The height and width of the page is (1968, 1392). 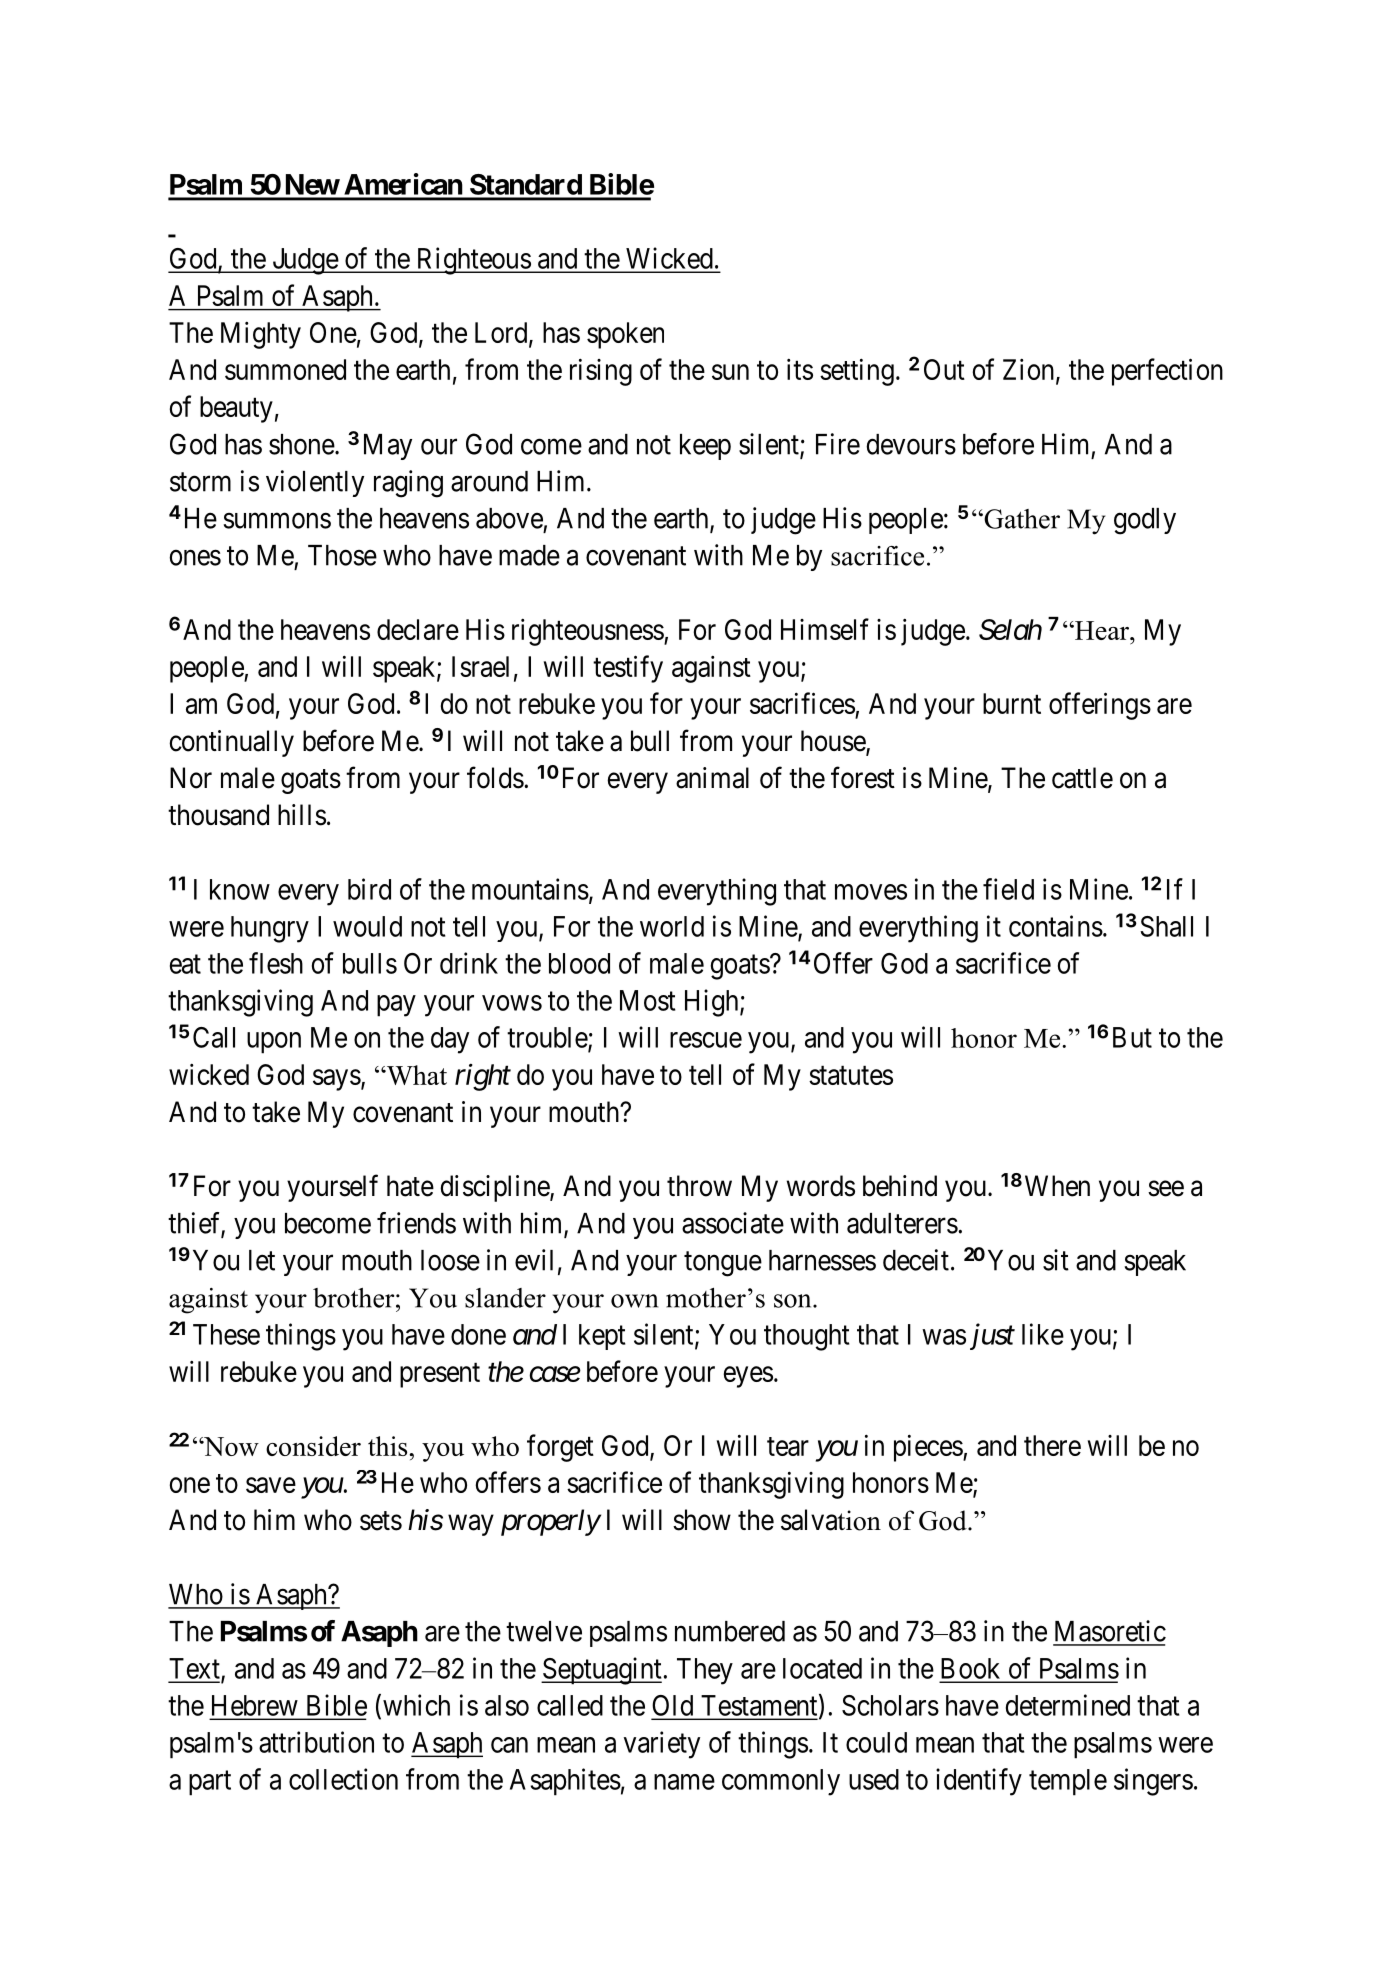 What do you see at coordinates (1052, 1445) in the page?
I see `there` at bounding box center [1052, 1445].
